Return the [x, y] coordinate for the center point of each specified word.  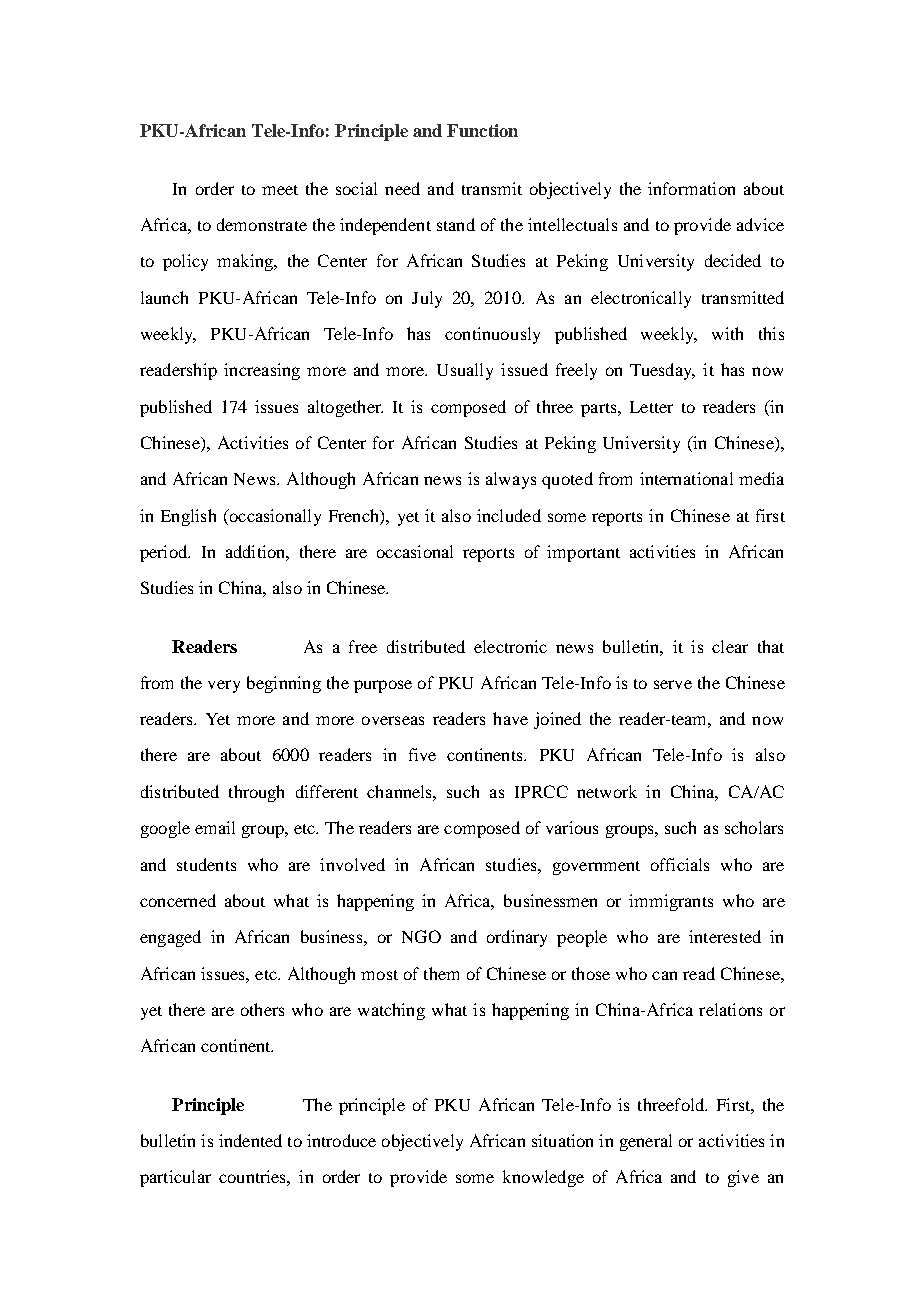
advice [760, 224]
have [510, 718]
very [224, 686]
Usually [465, 371]
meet [280, 190]
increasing [262, 371]
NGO [421, 936]
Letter [651, 407]
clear [730, 646]
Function [482, 130]
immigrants [671, 902]
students [206, 864]
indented [250, 1140]
